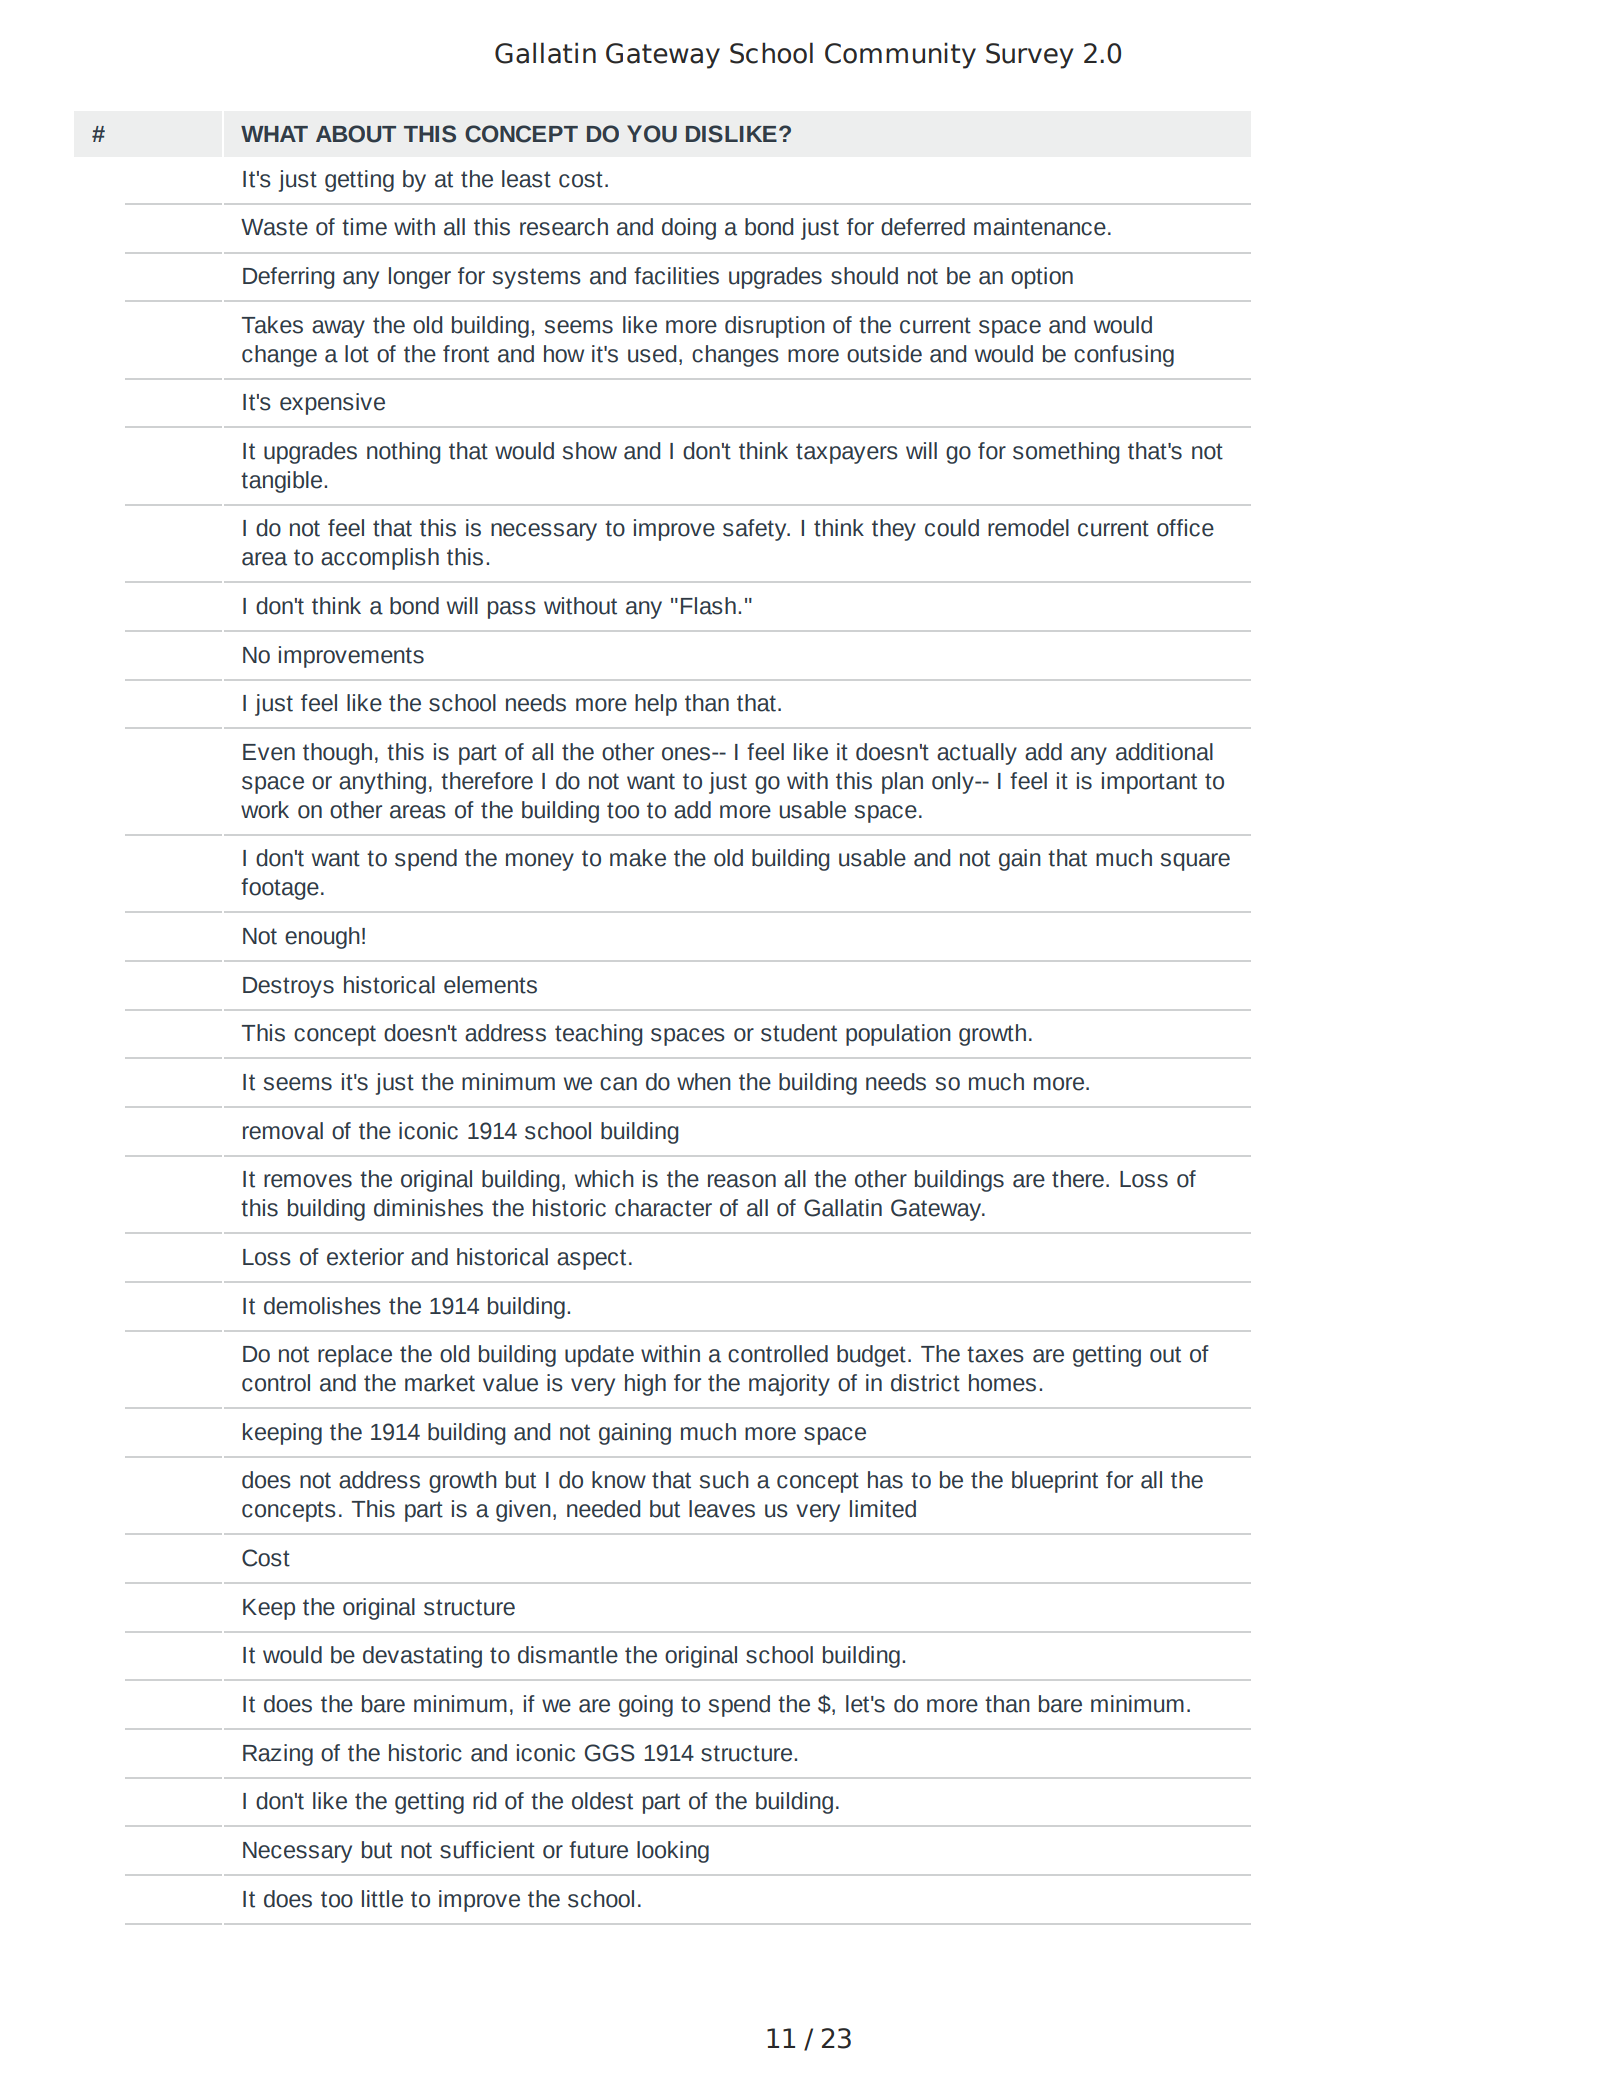 The height and width of the document is (2093, 1617). Describe the element at coordinates (652, 134) in the document. I see `YOU` at that location.
